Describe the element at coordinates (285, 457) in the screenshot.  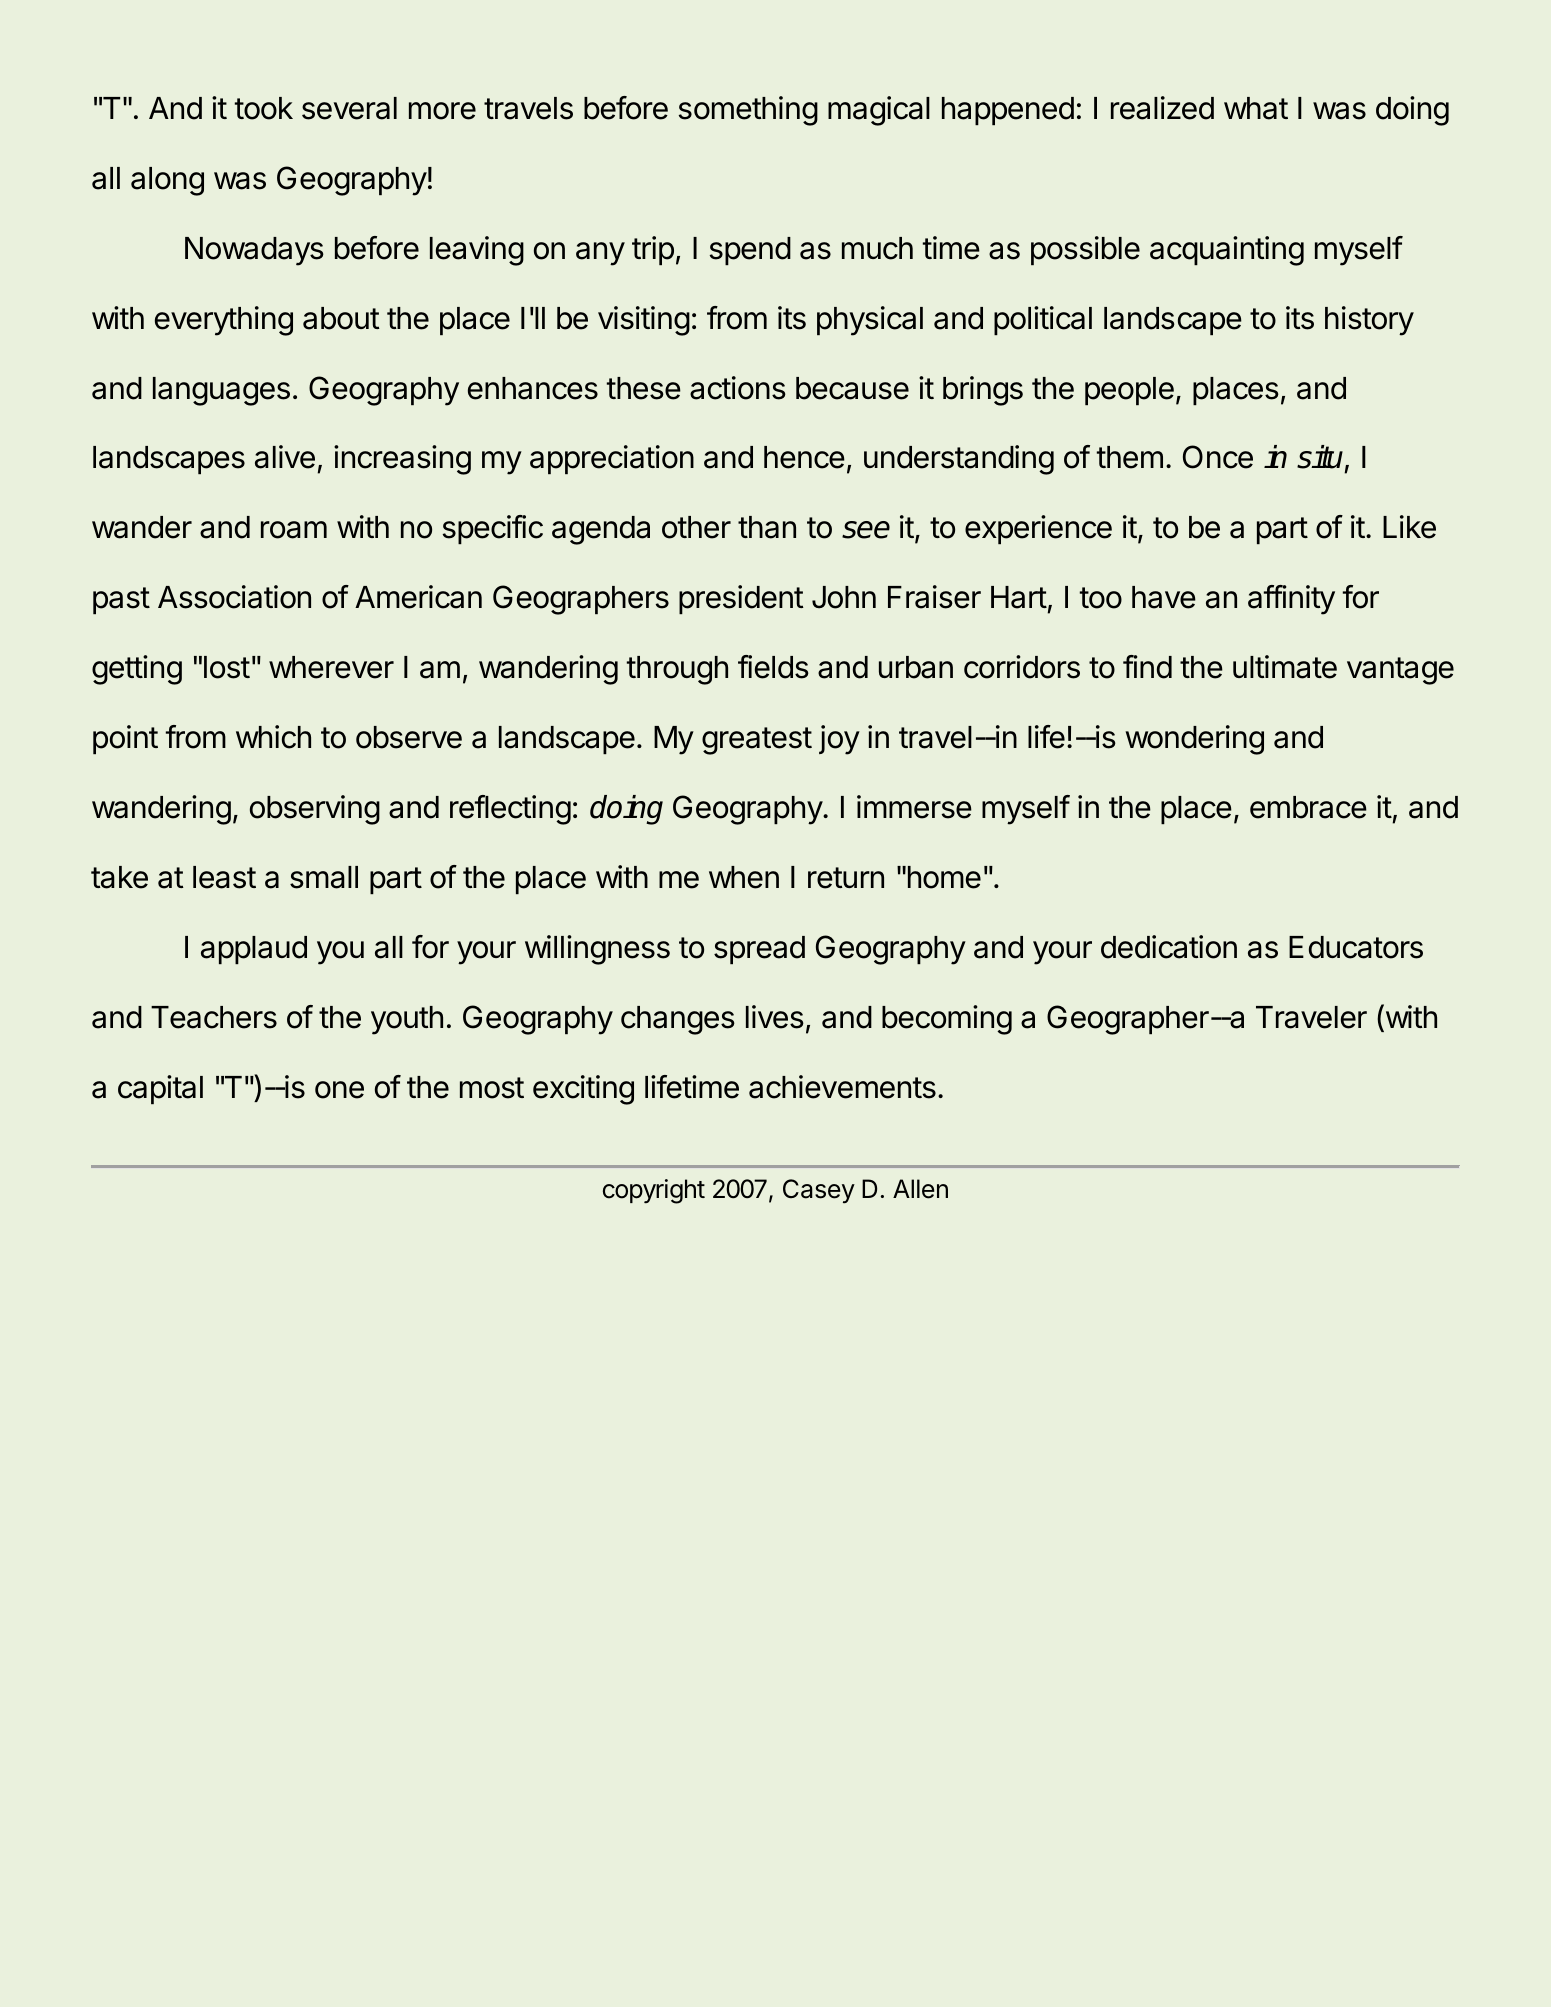
I see `alive` at that location.
